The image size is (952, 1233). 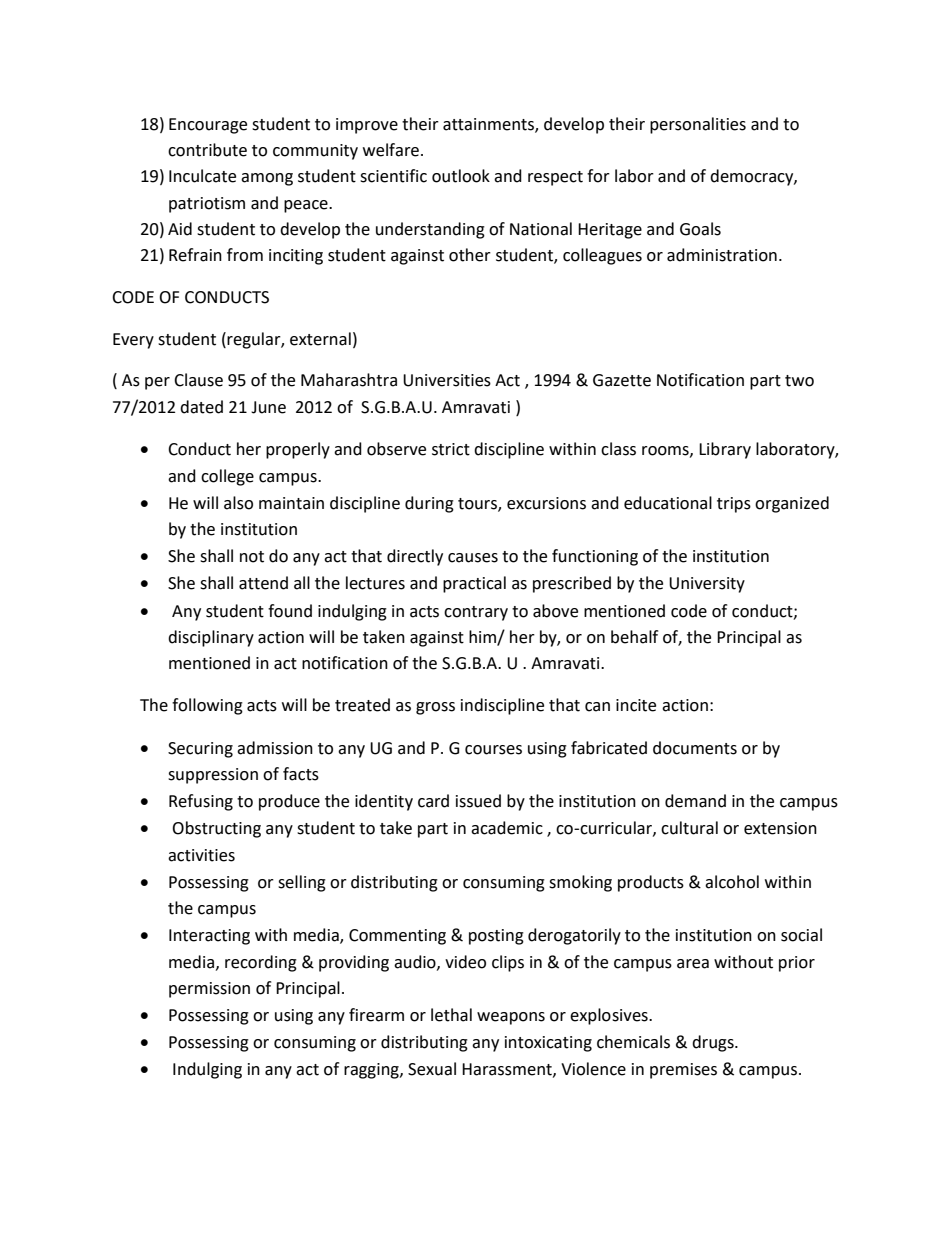 I want to click on strict, so click(x=451, y=449).
